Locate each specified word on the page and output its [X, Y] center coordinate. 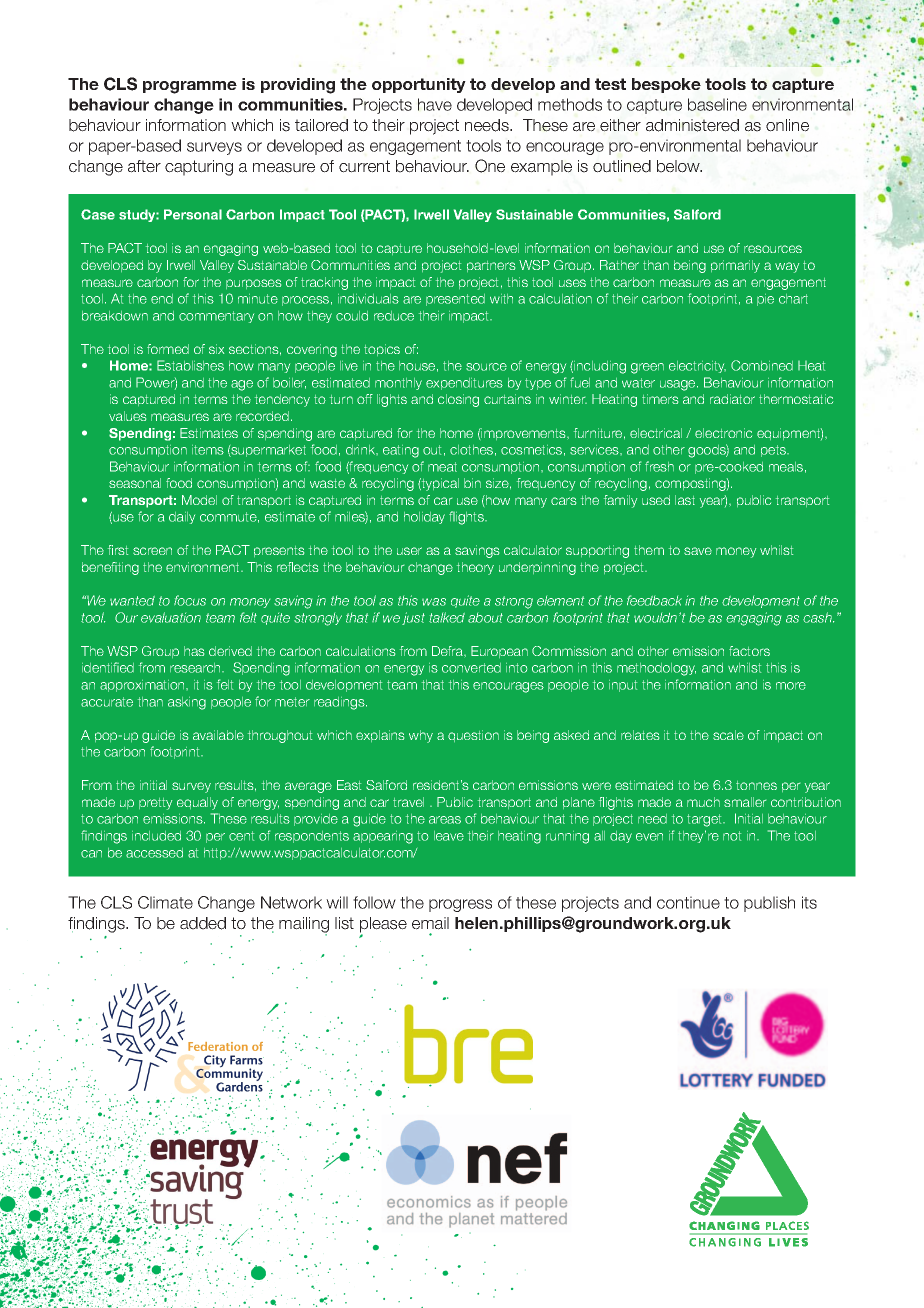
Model [199, 500]
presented [455, 300]
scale [728, 735]
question [473, 736]
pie [765, 300]
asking [187, 703]
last [685, 500]
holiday [424, 518]
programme [190, 87]
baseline [717, 104]
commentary [216, 317]
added [203, 923]
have [435, 104]
